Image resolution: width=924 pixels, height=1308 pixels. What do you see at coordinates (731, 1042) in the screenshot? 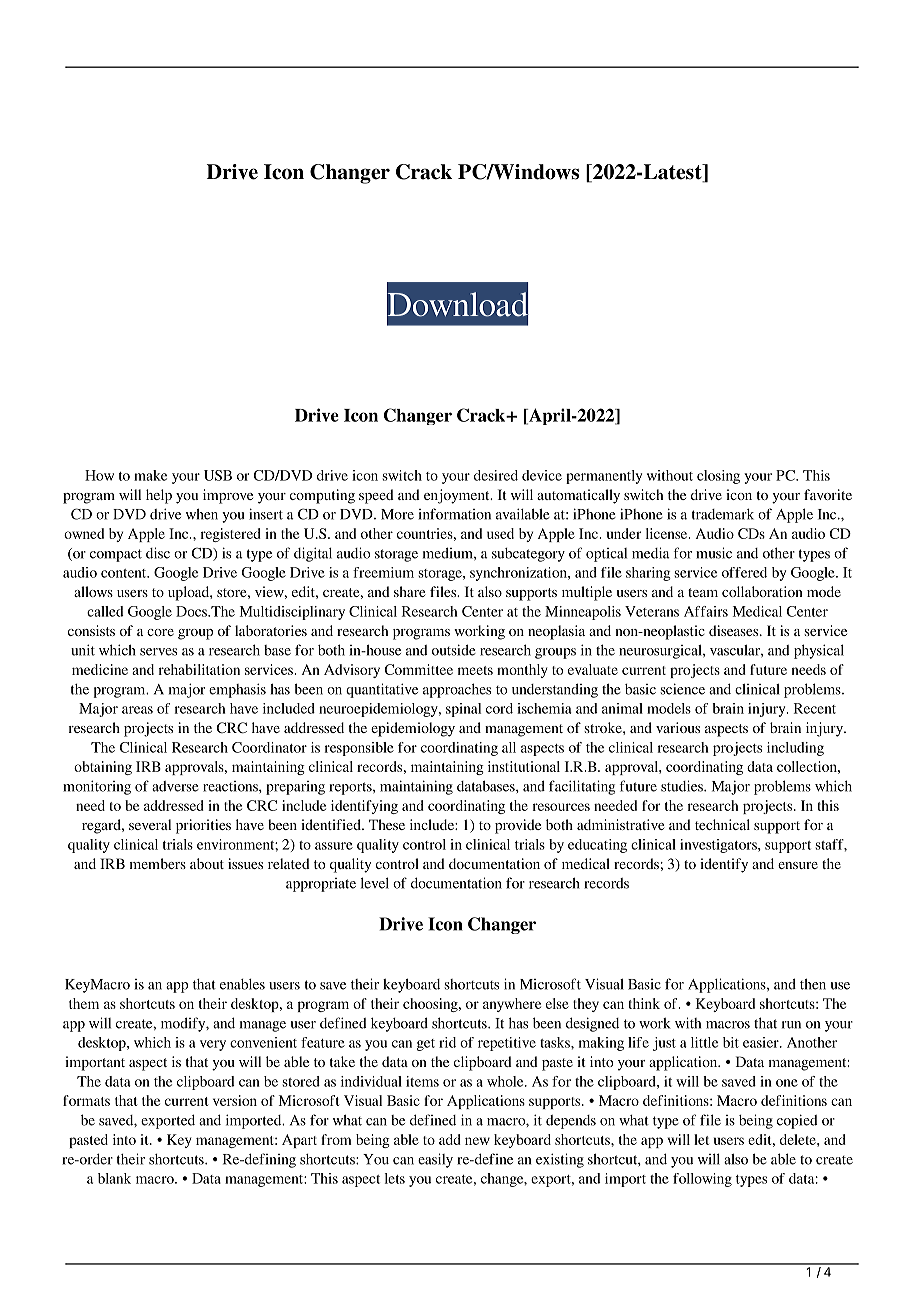
I see `bit` at bounding box center [731, 1042].
